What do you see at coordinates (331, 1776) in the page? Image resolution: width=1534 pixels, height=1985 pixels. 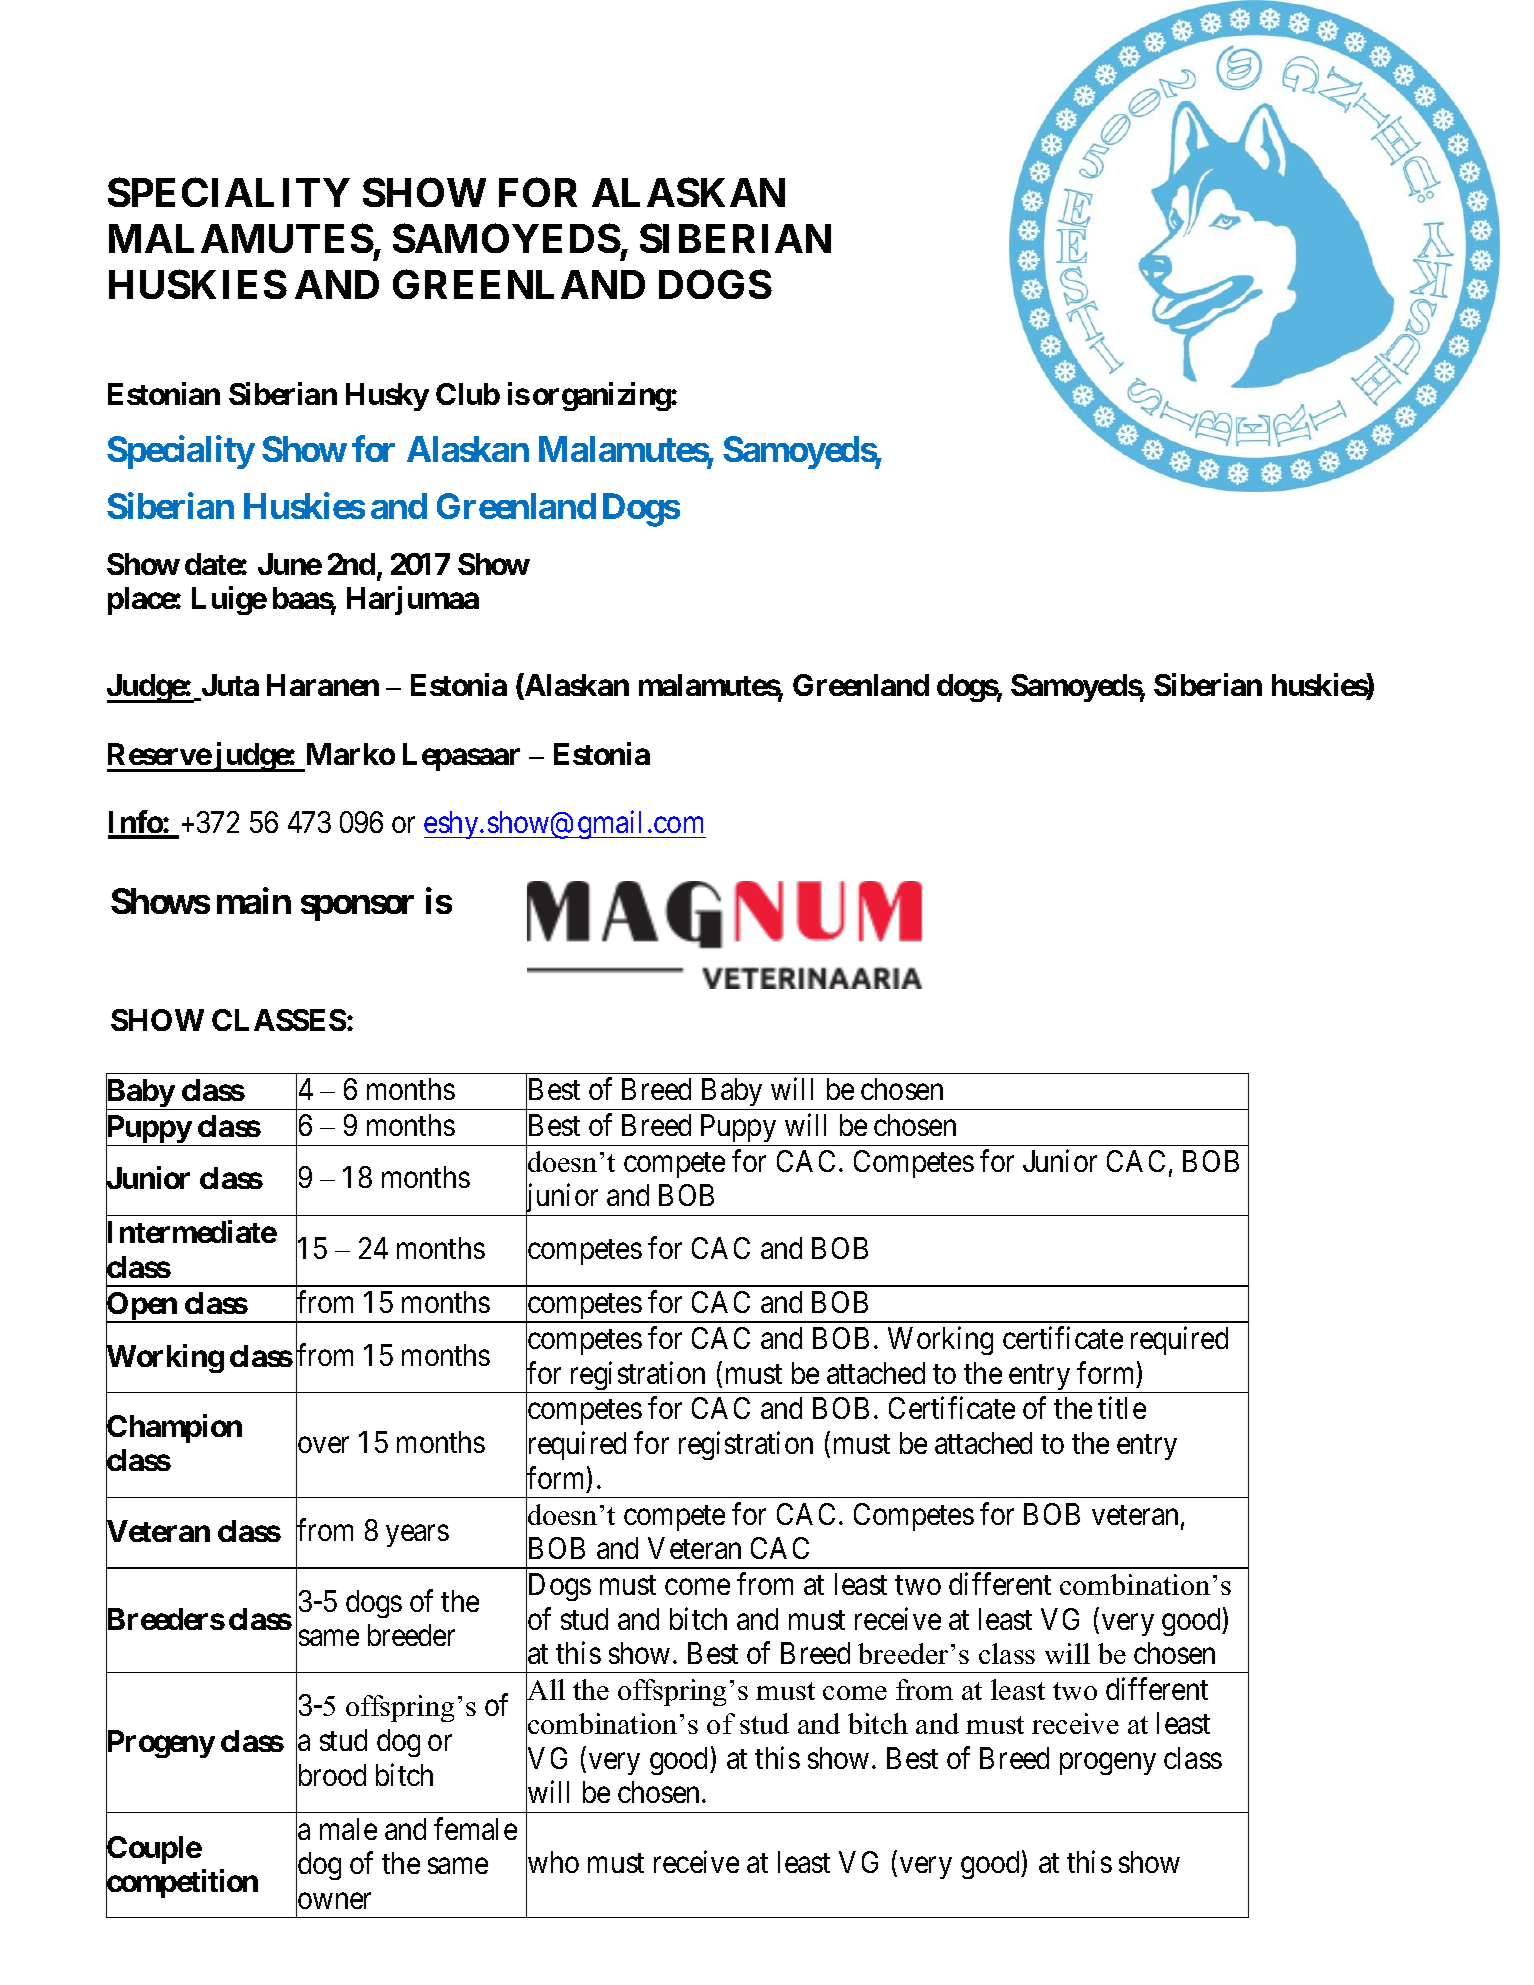 I see `brood` at bounding box center [331, 1776].
